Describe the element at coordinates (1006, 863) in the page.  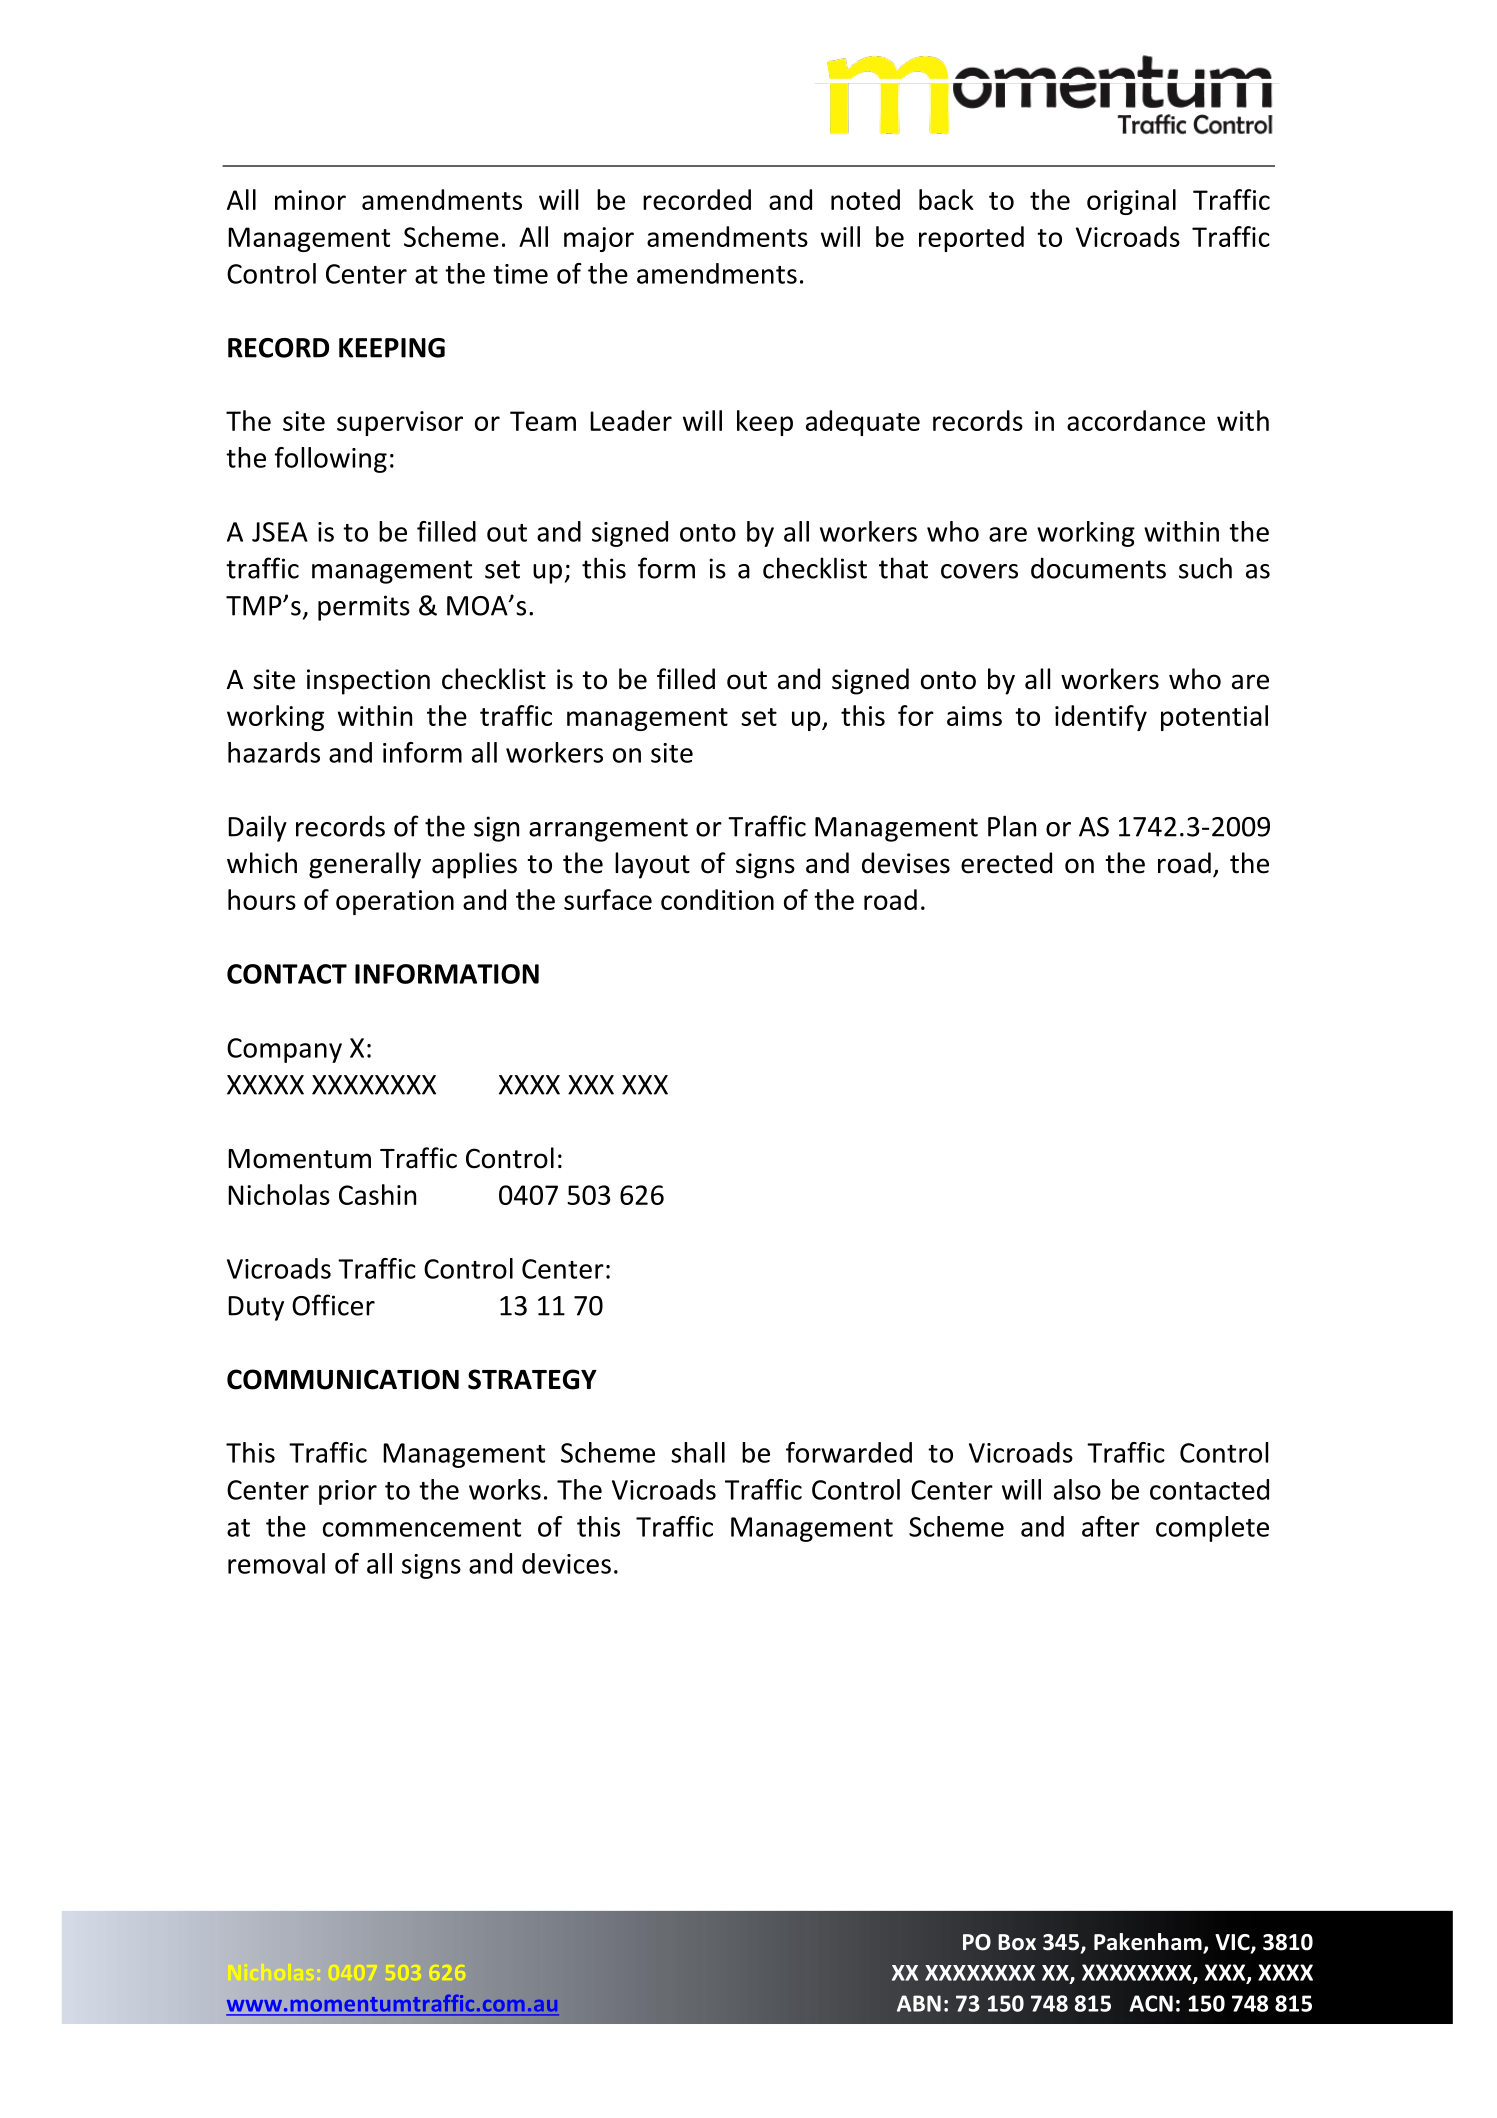
I see `erected` at that location.
